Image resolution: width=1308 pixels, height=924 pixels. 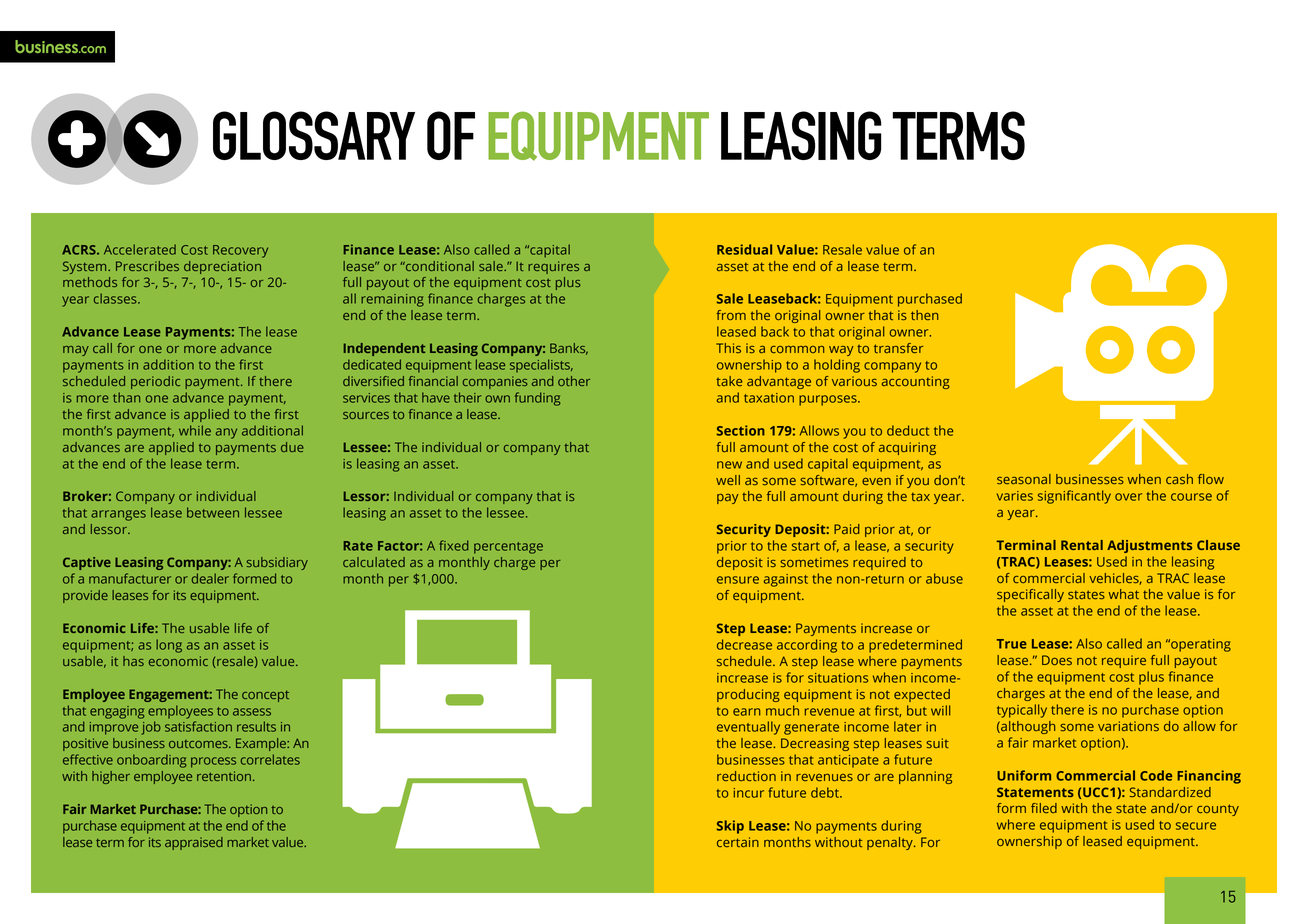 What do you see at coordinates (194, 843) in the page?
I see `appraised` at bounding box center [194, 843].
